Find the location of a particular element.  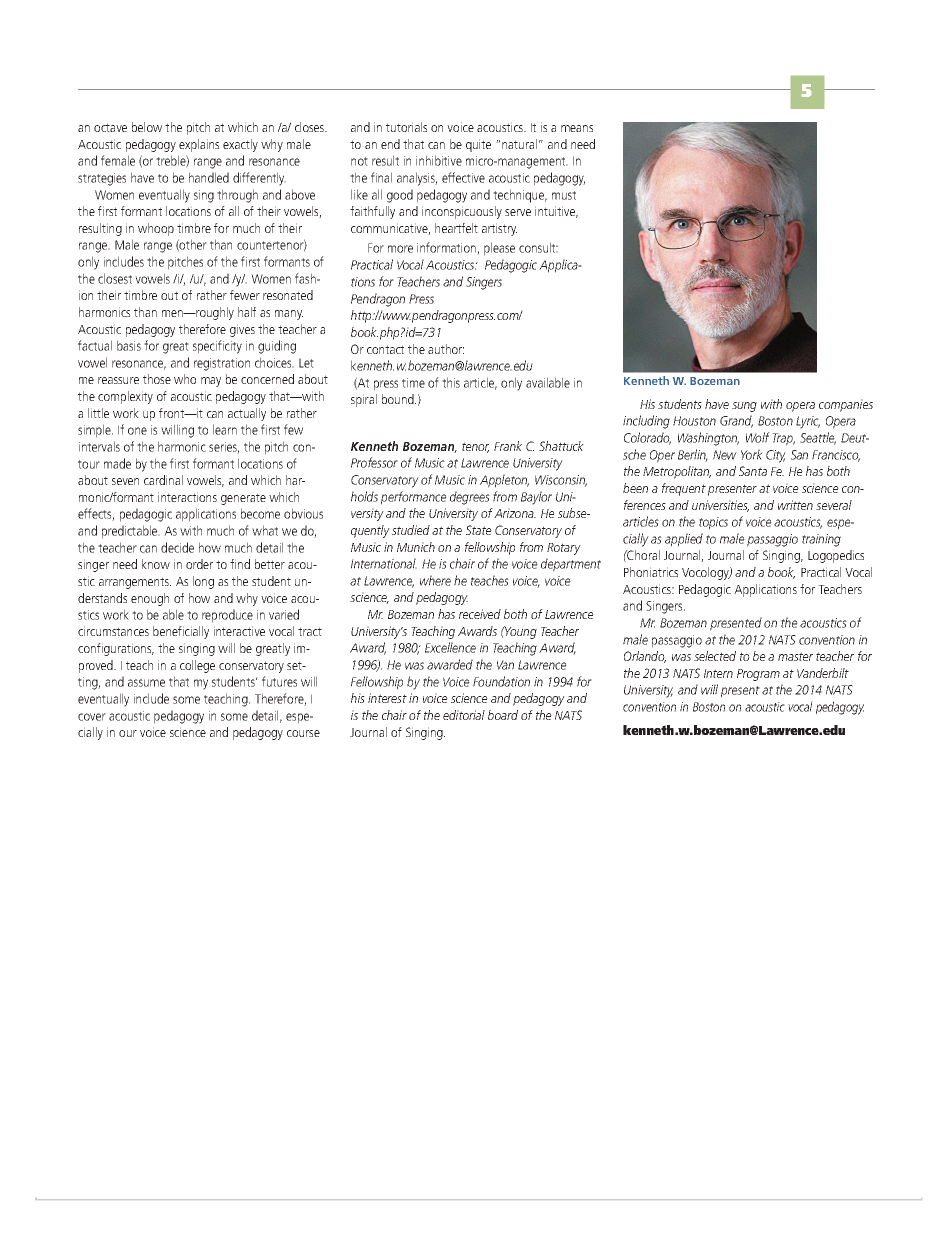

cardinal is located at coordinates (163, 480).
